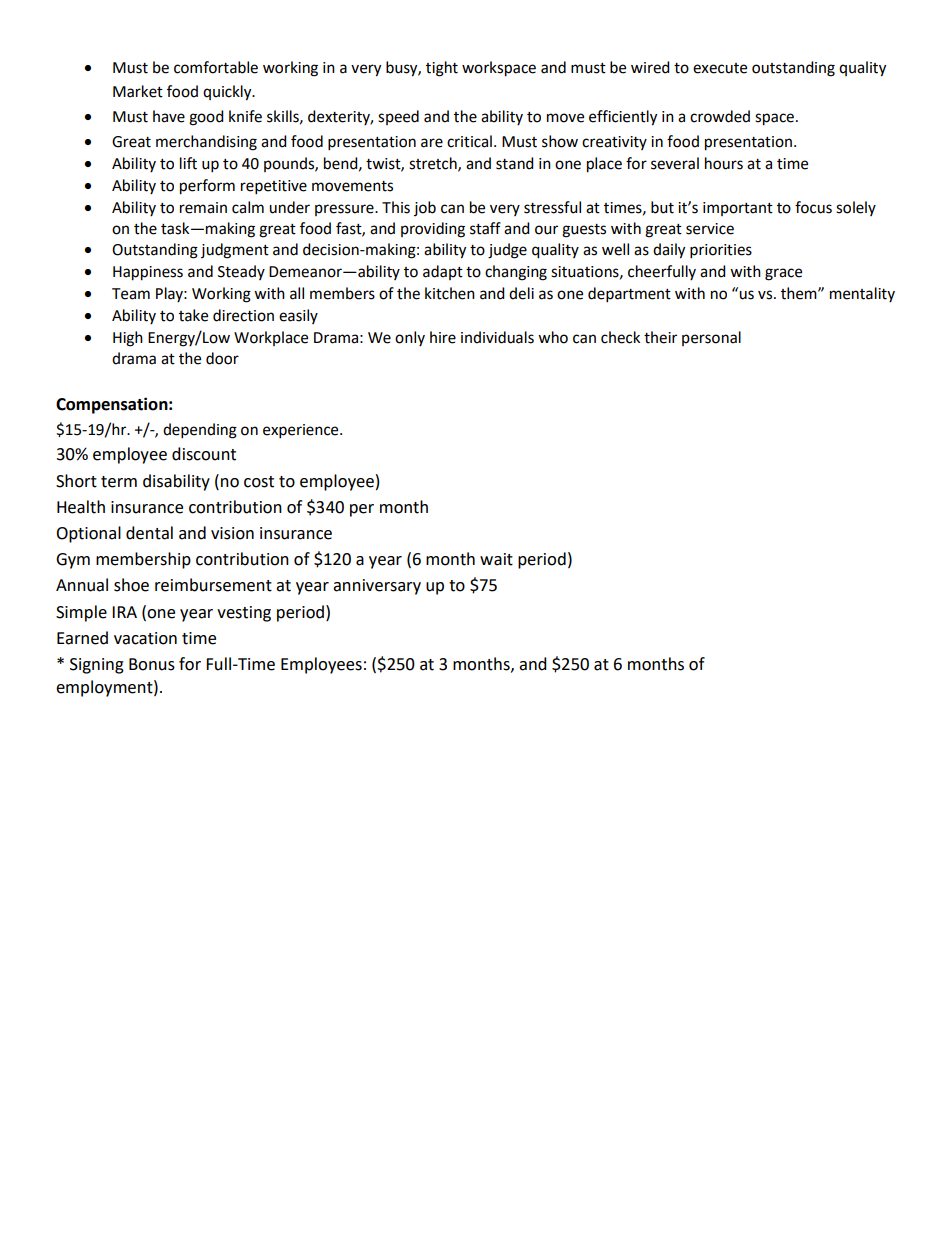 This screenshot has width=952, height=1233. What do you see at coordinates (720, 68) in the screenshot?
I see `execute` at bounding box center [720, 68].
